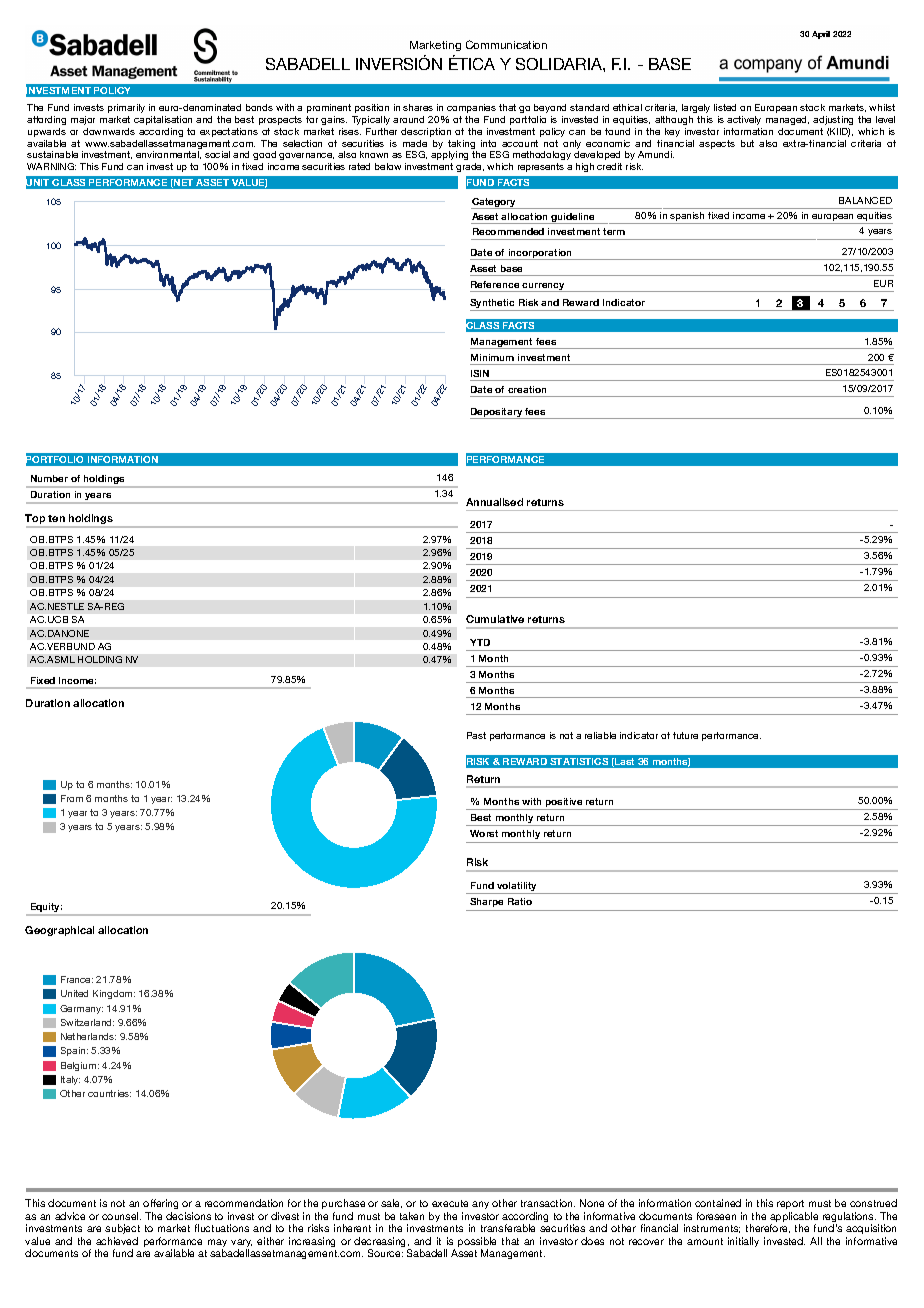  What do you see at coordinates (56, 518) in the image?
I see `ten` at bounding box center [56, 518].
